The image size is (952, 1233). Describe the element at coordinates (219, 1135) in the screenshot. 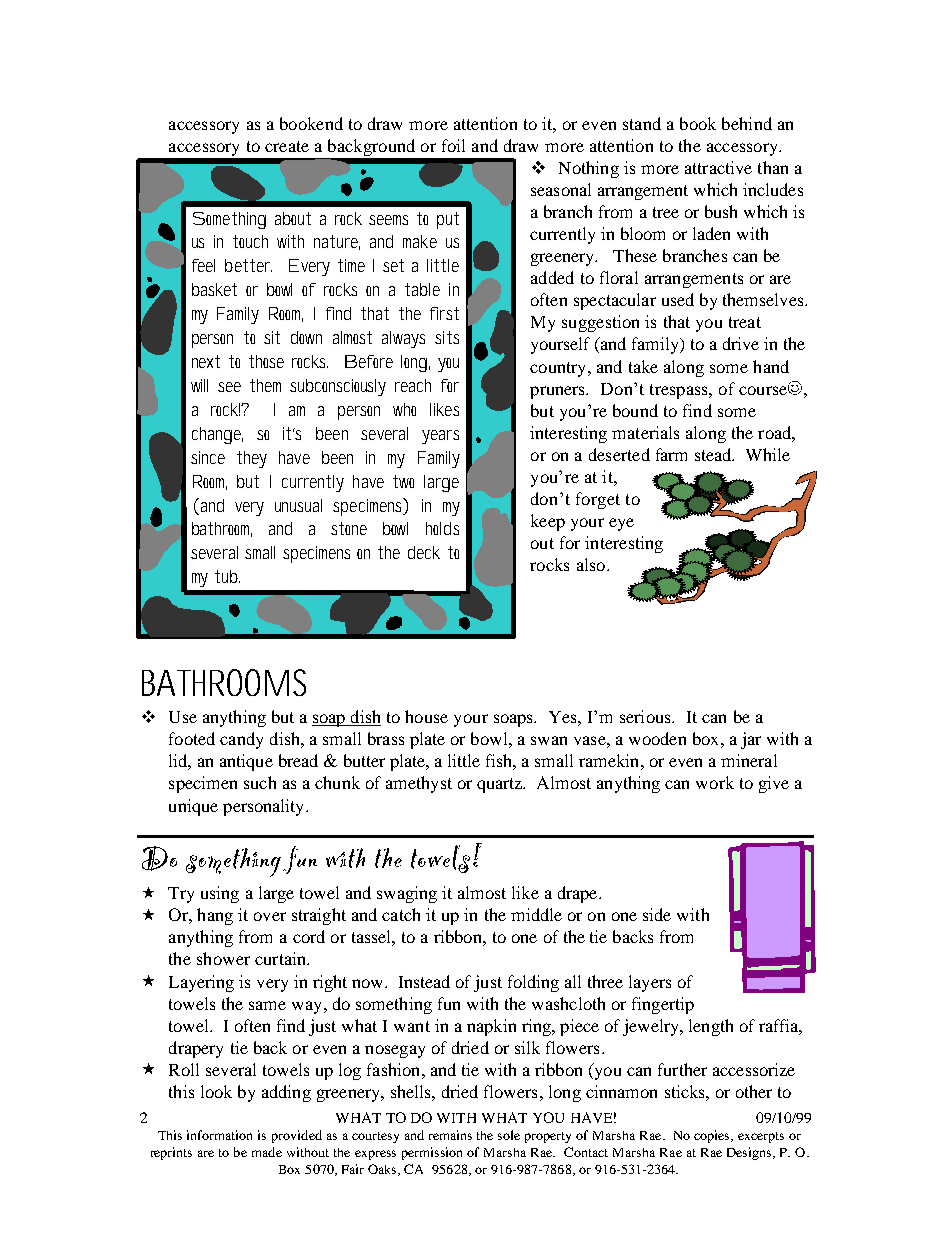

I see `information` at that location.
